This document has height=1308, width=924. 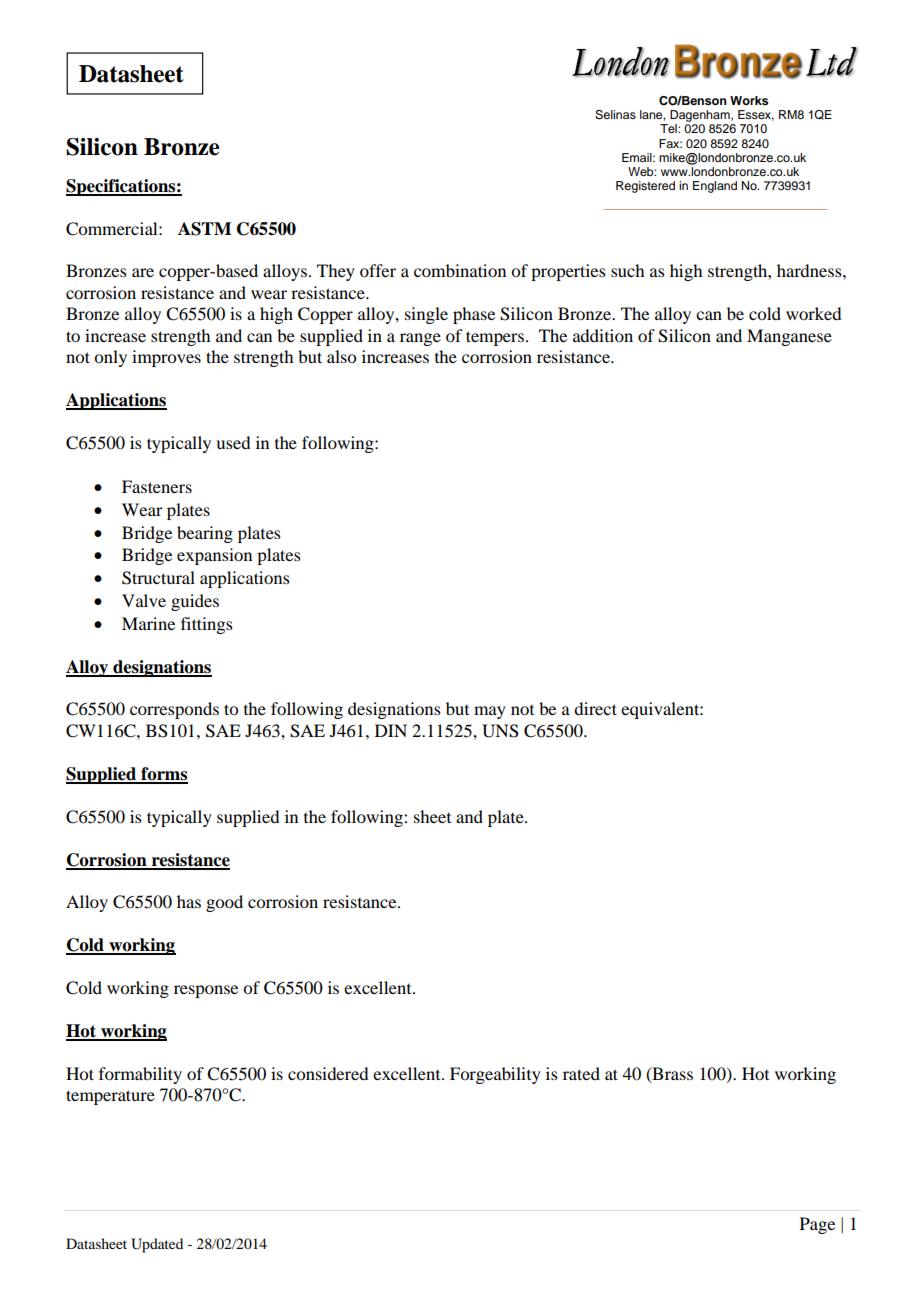 What do you see at coordinates (581, 1073) in the document?
I see `rated` at bounding box center [581, 1073].
